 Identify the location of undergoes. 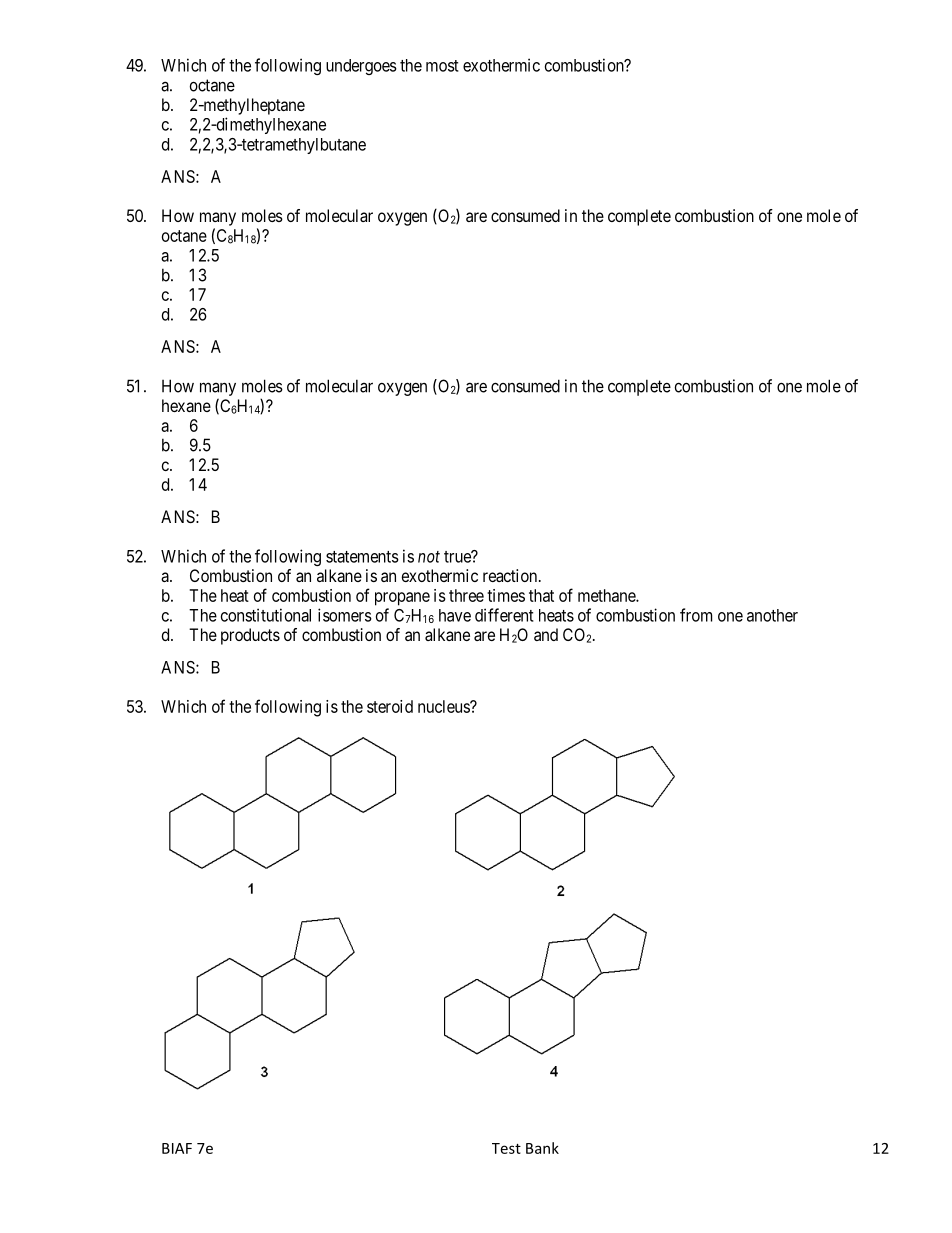
(361, 67).
